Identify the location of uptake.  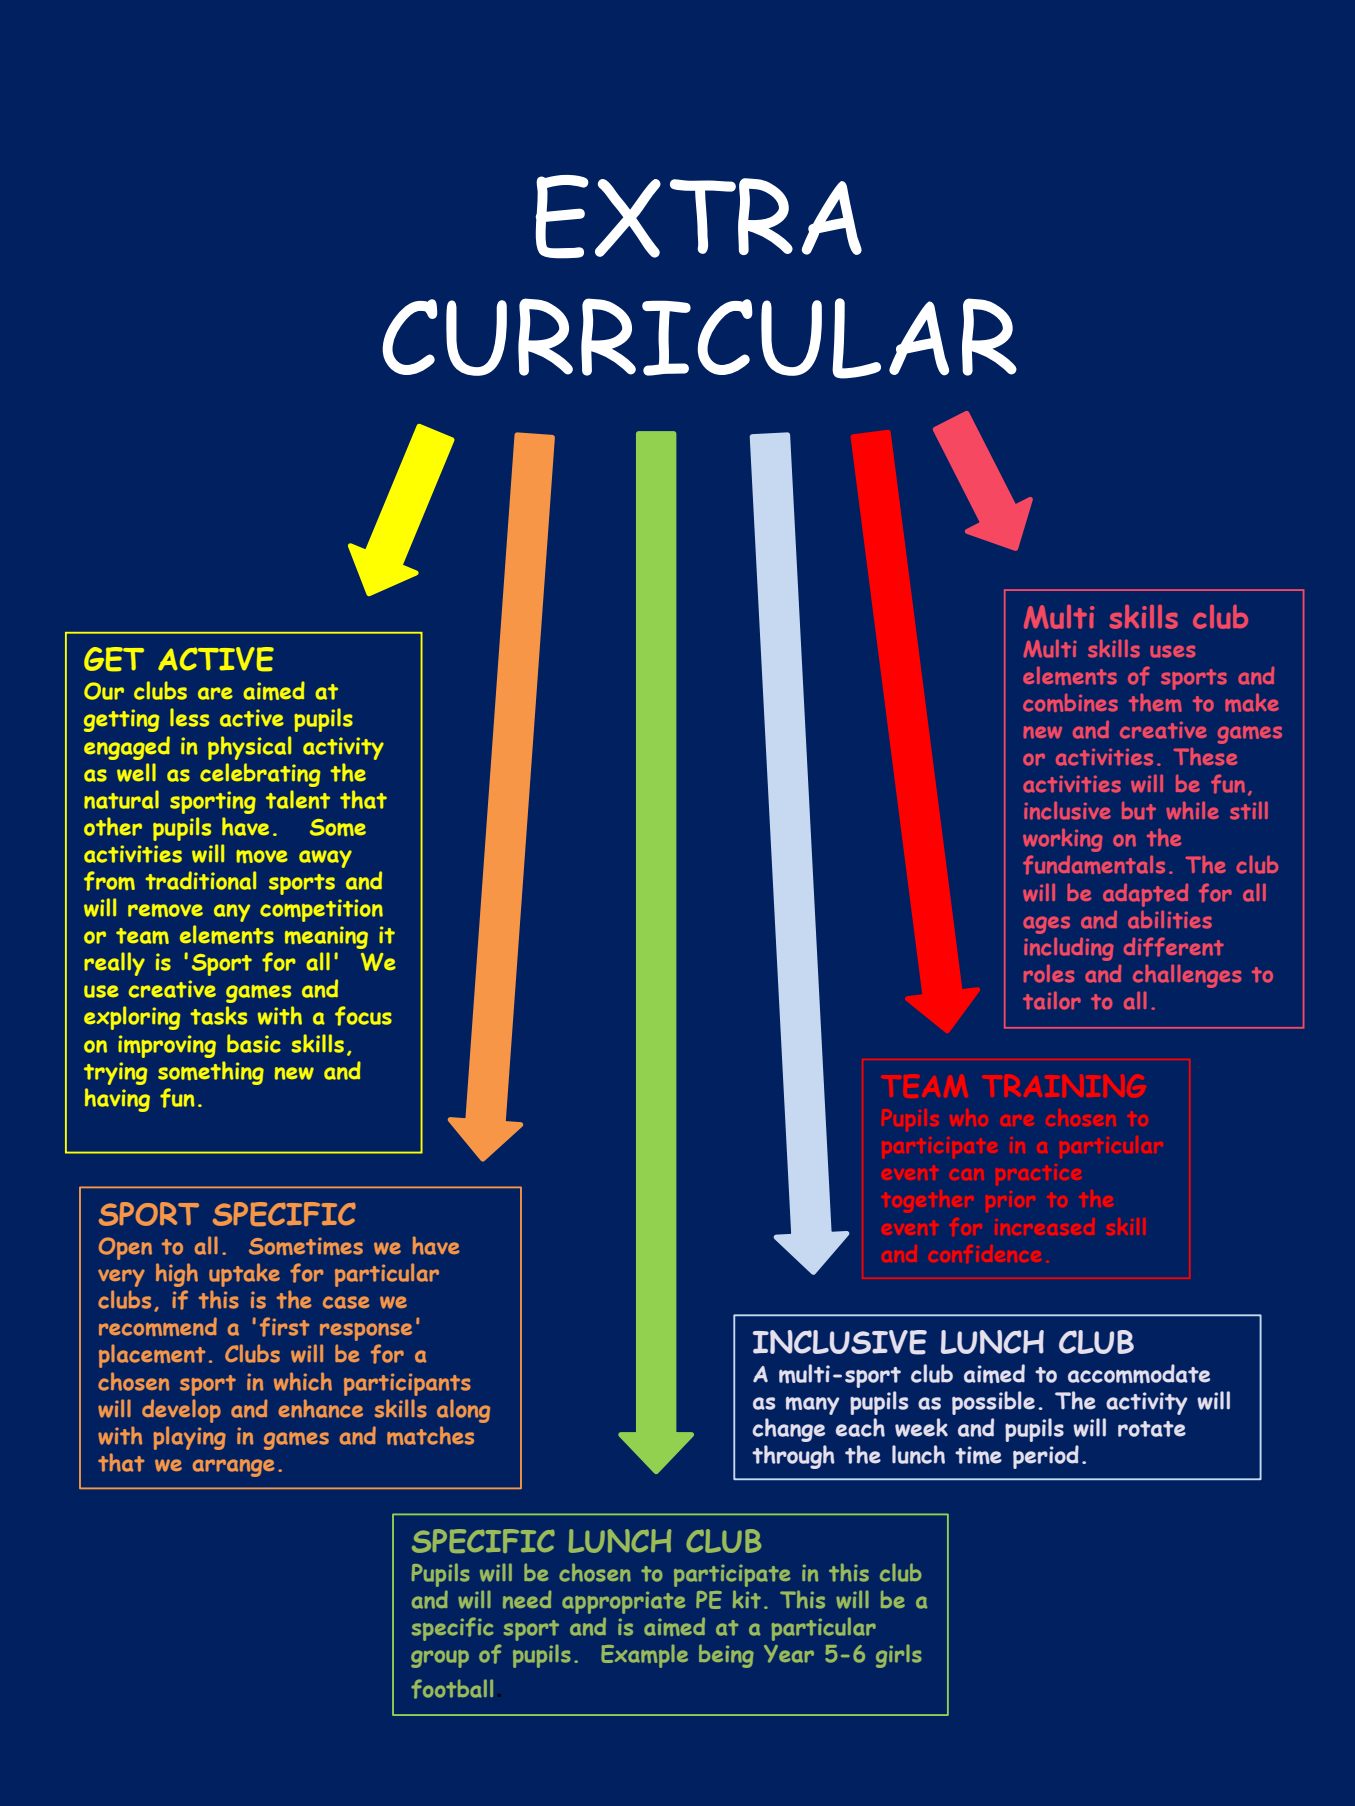
(244, 1275).
